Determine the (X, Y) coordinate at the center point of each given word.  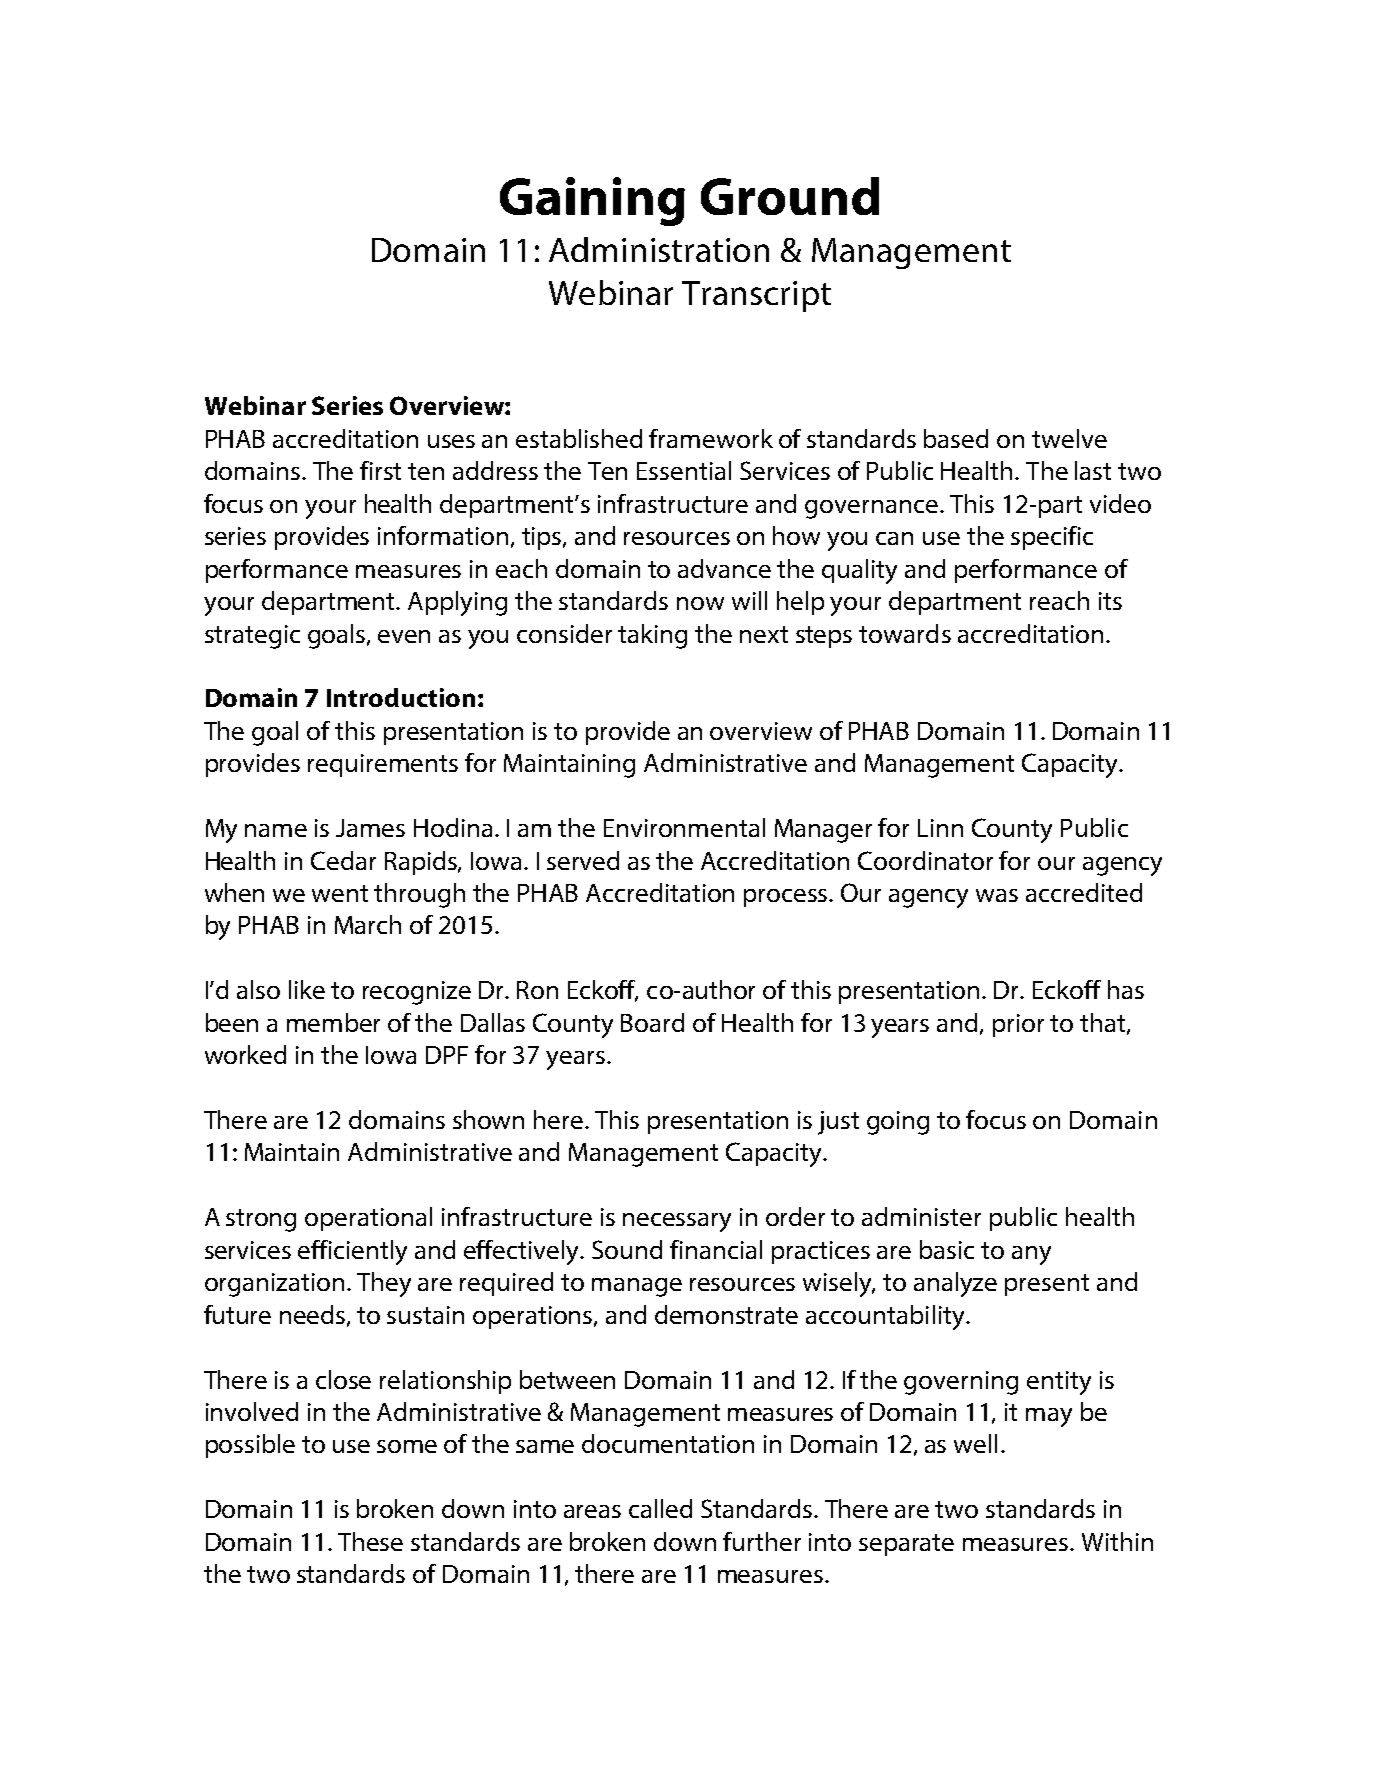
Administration (659, 249)
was (997, 895)
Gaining (592, 201)
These (370, 1541)
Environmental (684, 827)
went (340, 893)
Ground (790, 196)
